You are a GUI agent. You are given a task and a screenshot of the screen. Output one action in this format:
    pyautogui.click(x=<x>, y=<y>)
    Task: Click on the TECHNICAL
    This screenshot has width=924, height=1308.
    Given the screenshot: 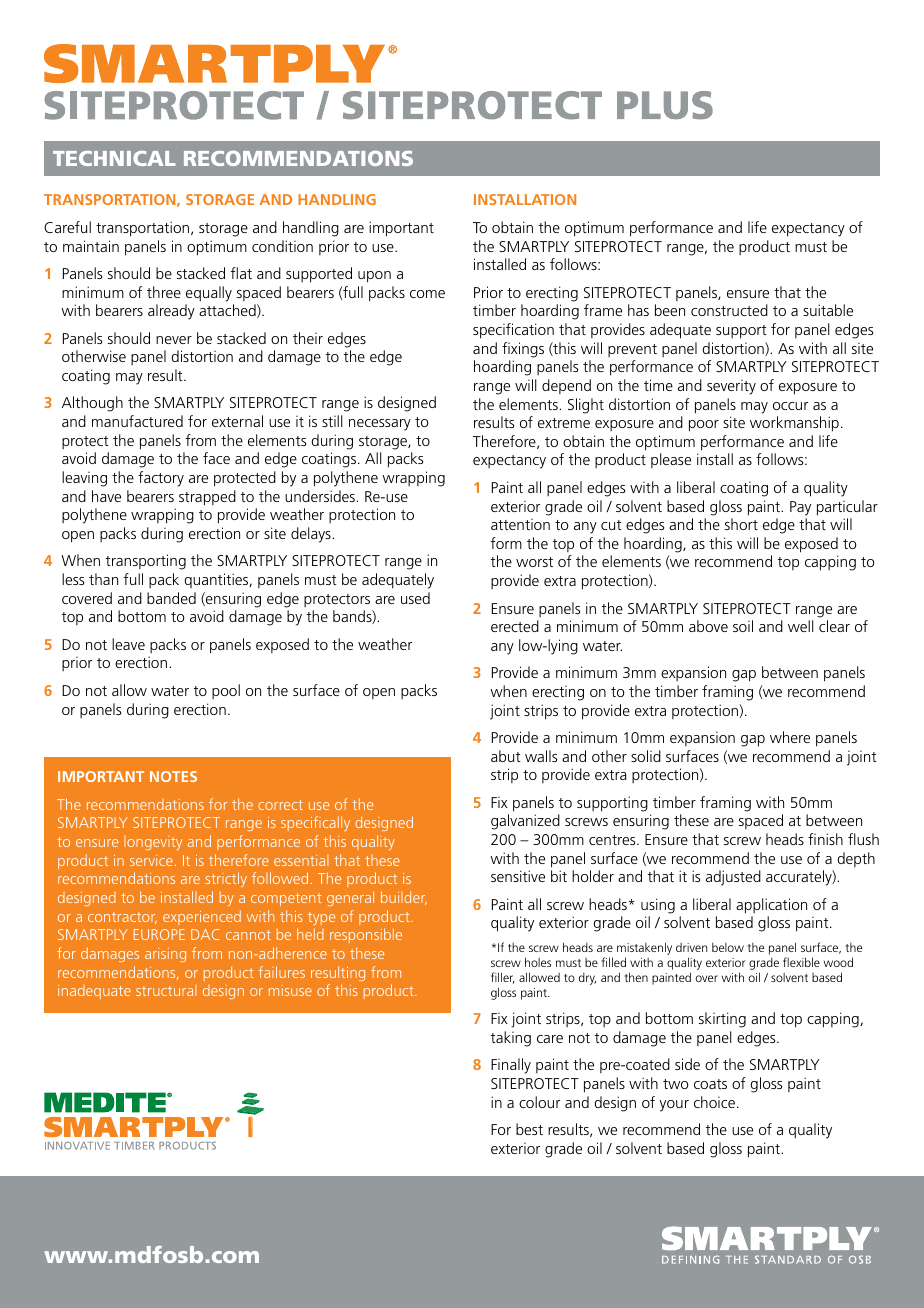 What is the action you would take?
    pyautogui.click(x=114, y=158)
